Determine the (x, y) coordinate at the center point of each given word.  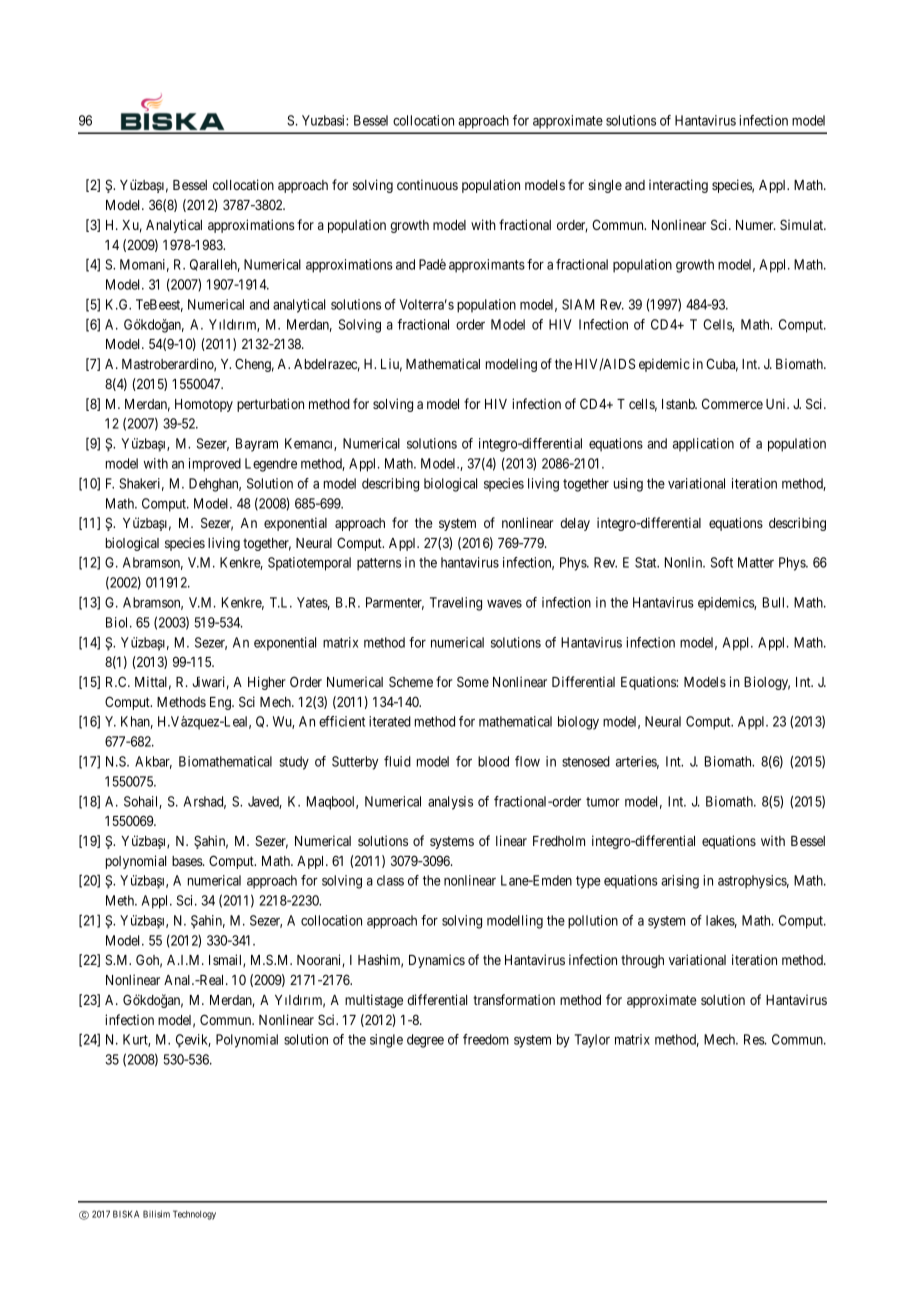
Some (473, 681)
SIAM (578, 304)
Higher (267, 683)
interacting (678, 186)
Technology (194, 1215)
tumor (603, 802)
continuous (427, 184)
